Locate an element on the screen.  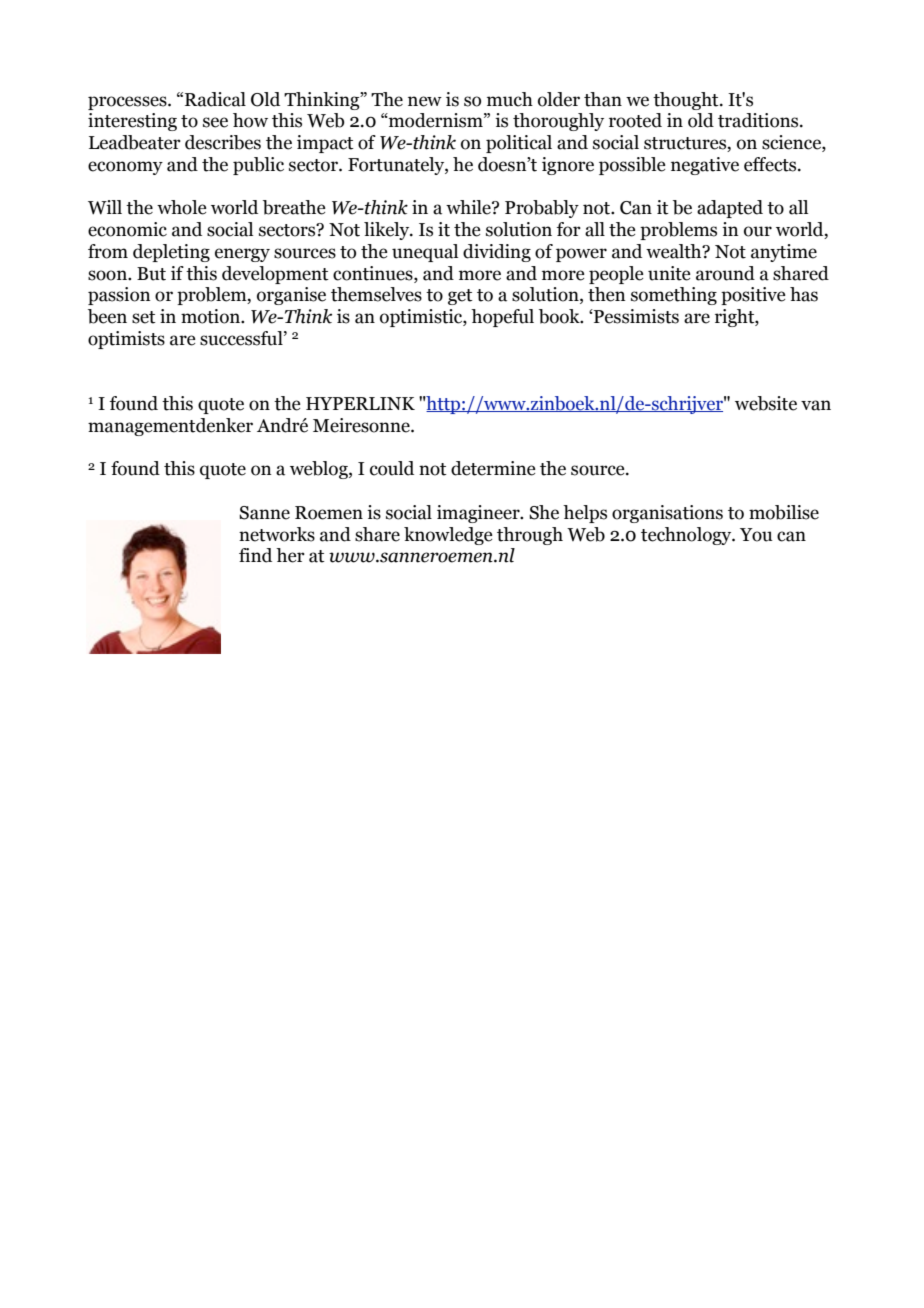
successful is located at coordinates (242, 338).
